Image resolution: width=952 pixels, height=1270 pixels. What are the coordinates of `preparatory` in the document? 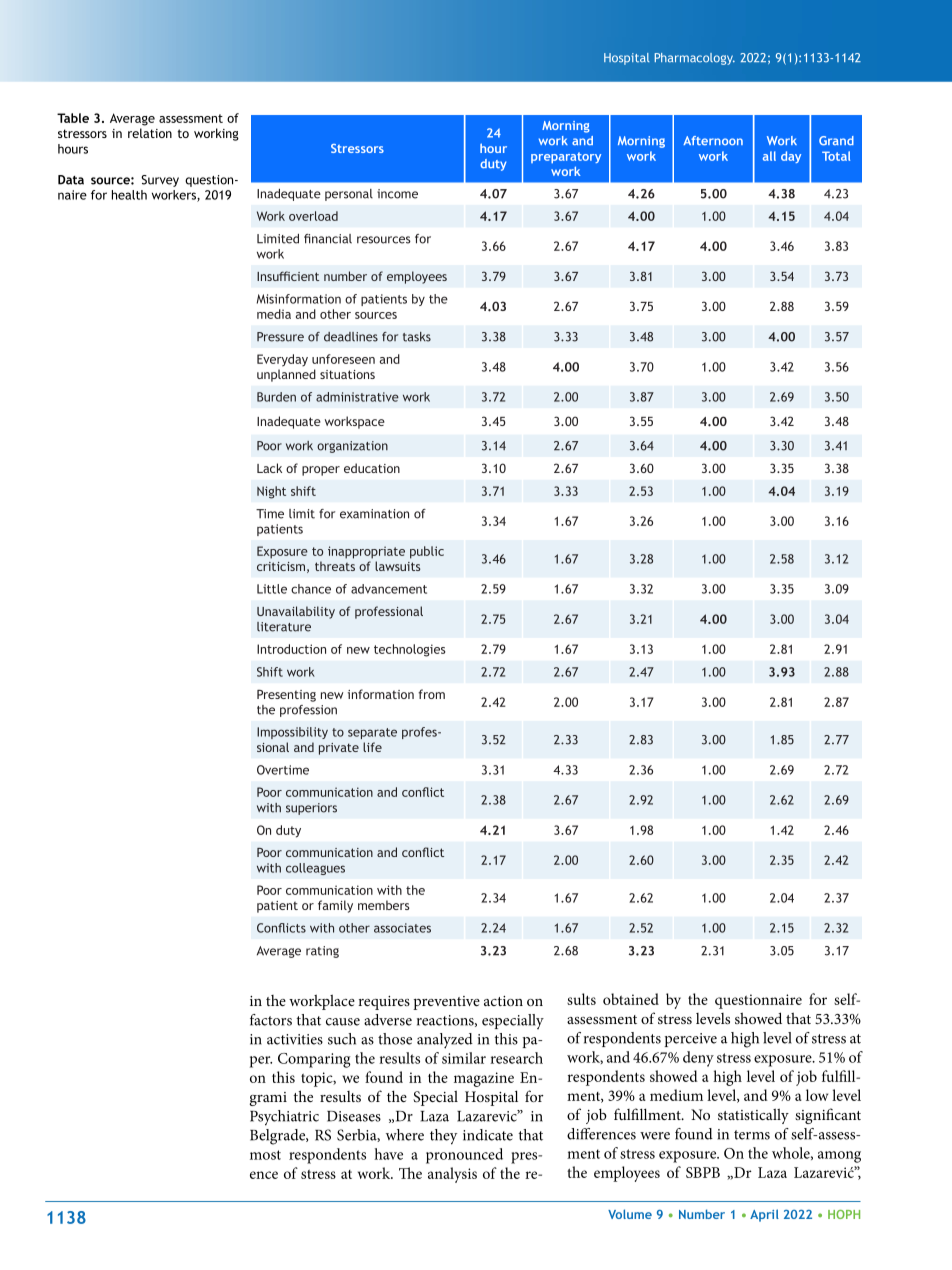 It's located at (566, 158).
